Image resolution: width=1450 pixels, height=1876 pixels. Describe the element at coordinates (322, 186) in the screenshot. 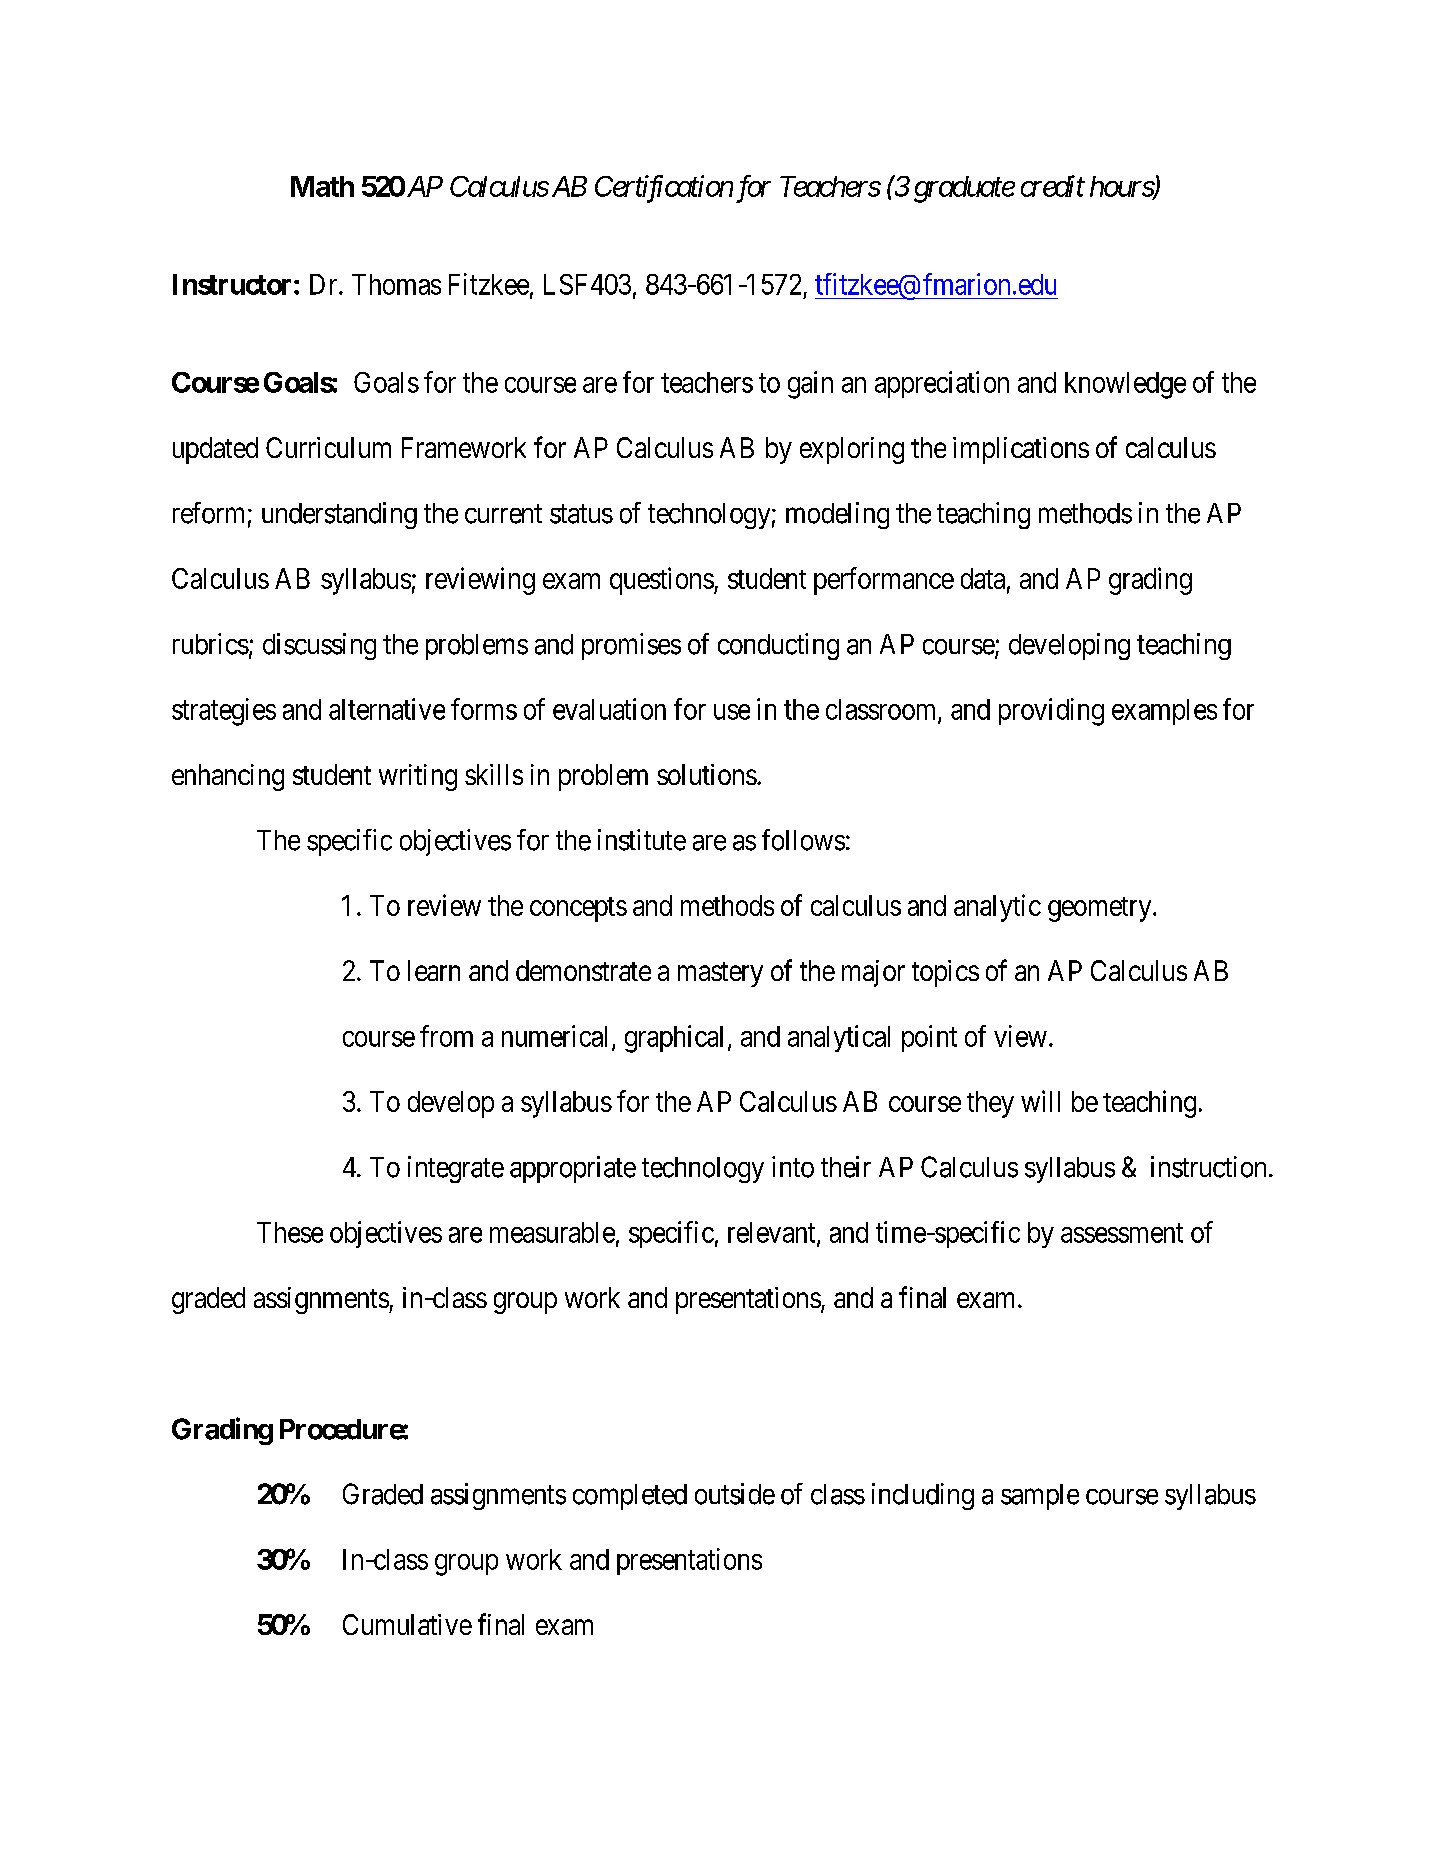

I see `Math` at that location.
